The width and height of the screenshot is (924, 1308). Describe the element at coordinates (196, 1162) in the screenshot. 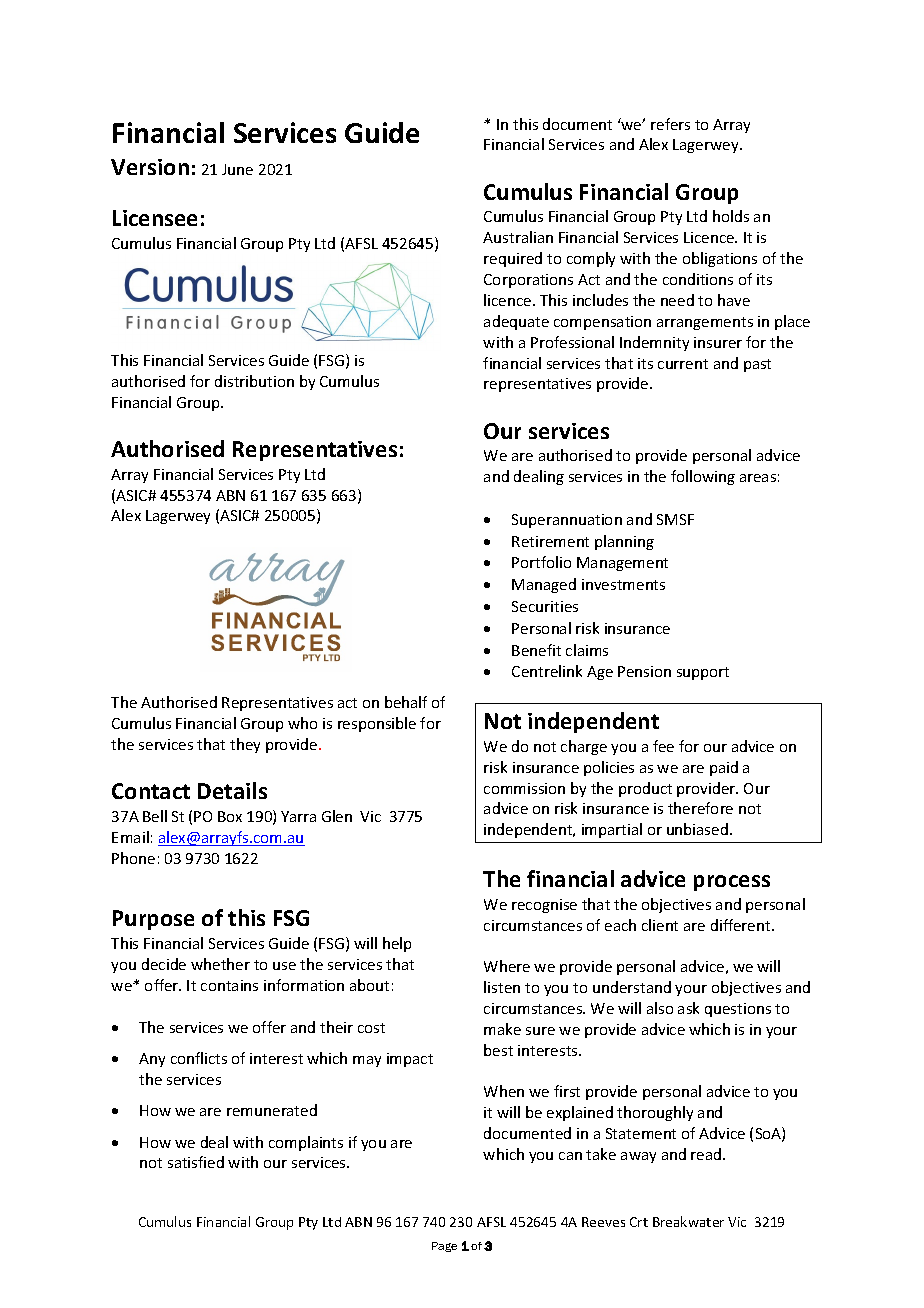

I see `satisfied` at that location.
